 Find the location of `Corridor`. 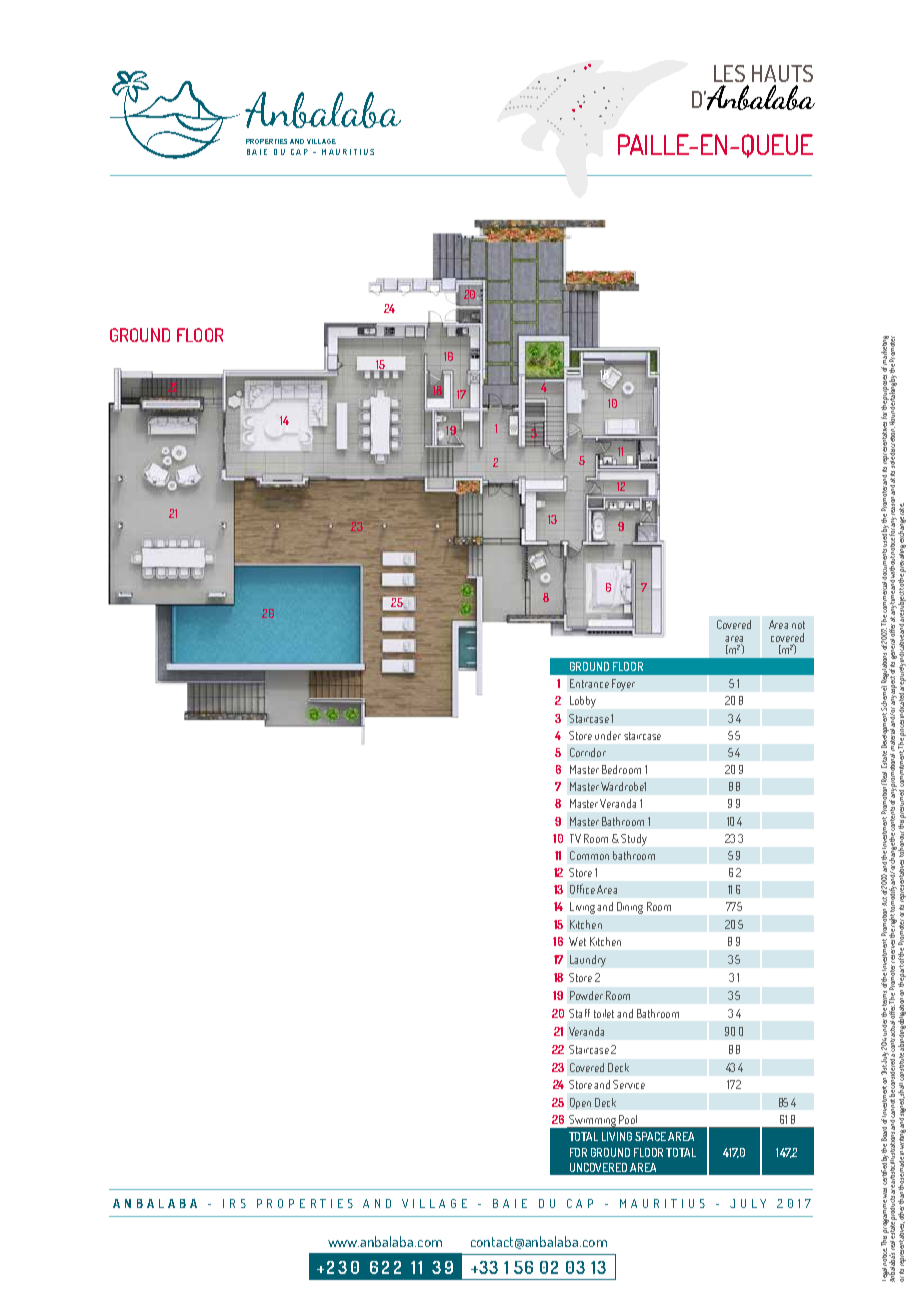

Corridor is located at coordinates (588, 752).
